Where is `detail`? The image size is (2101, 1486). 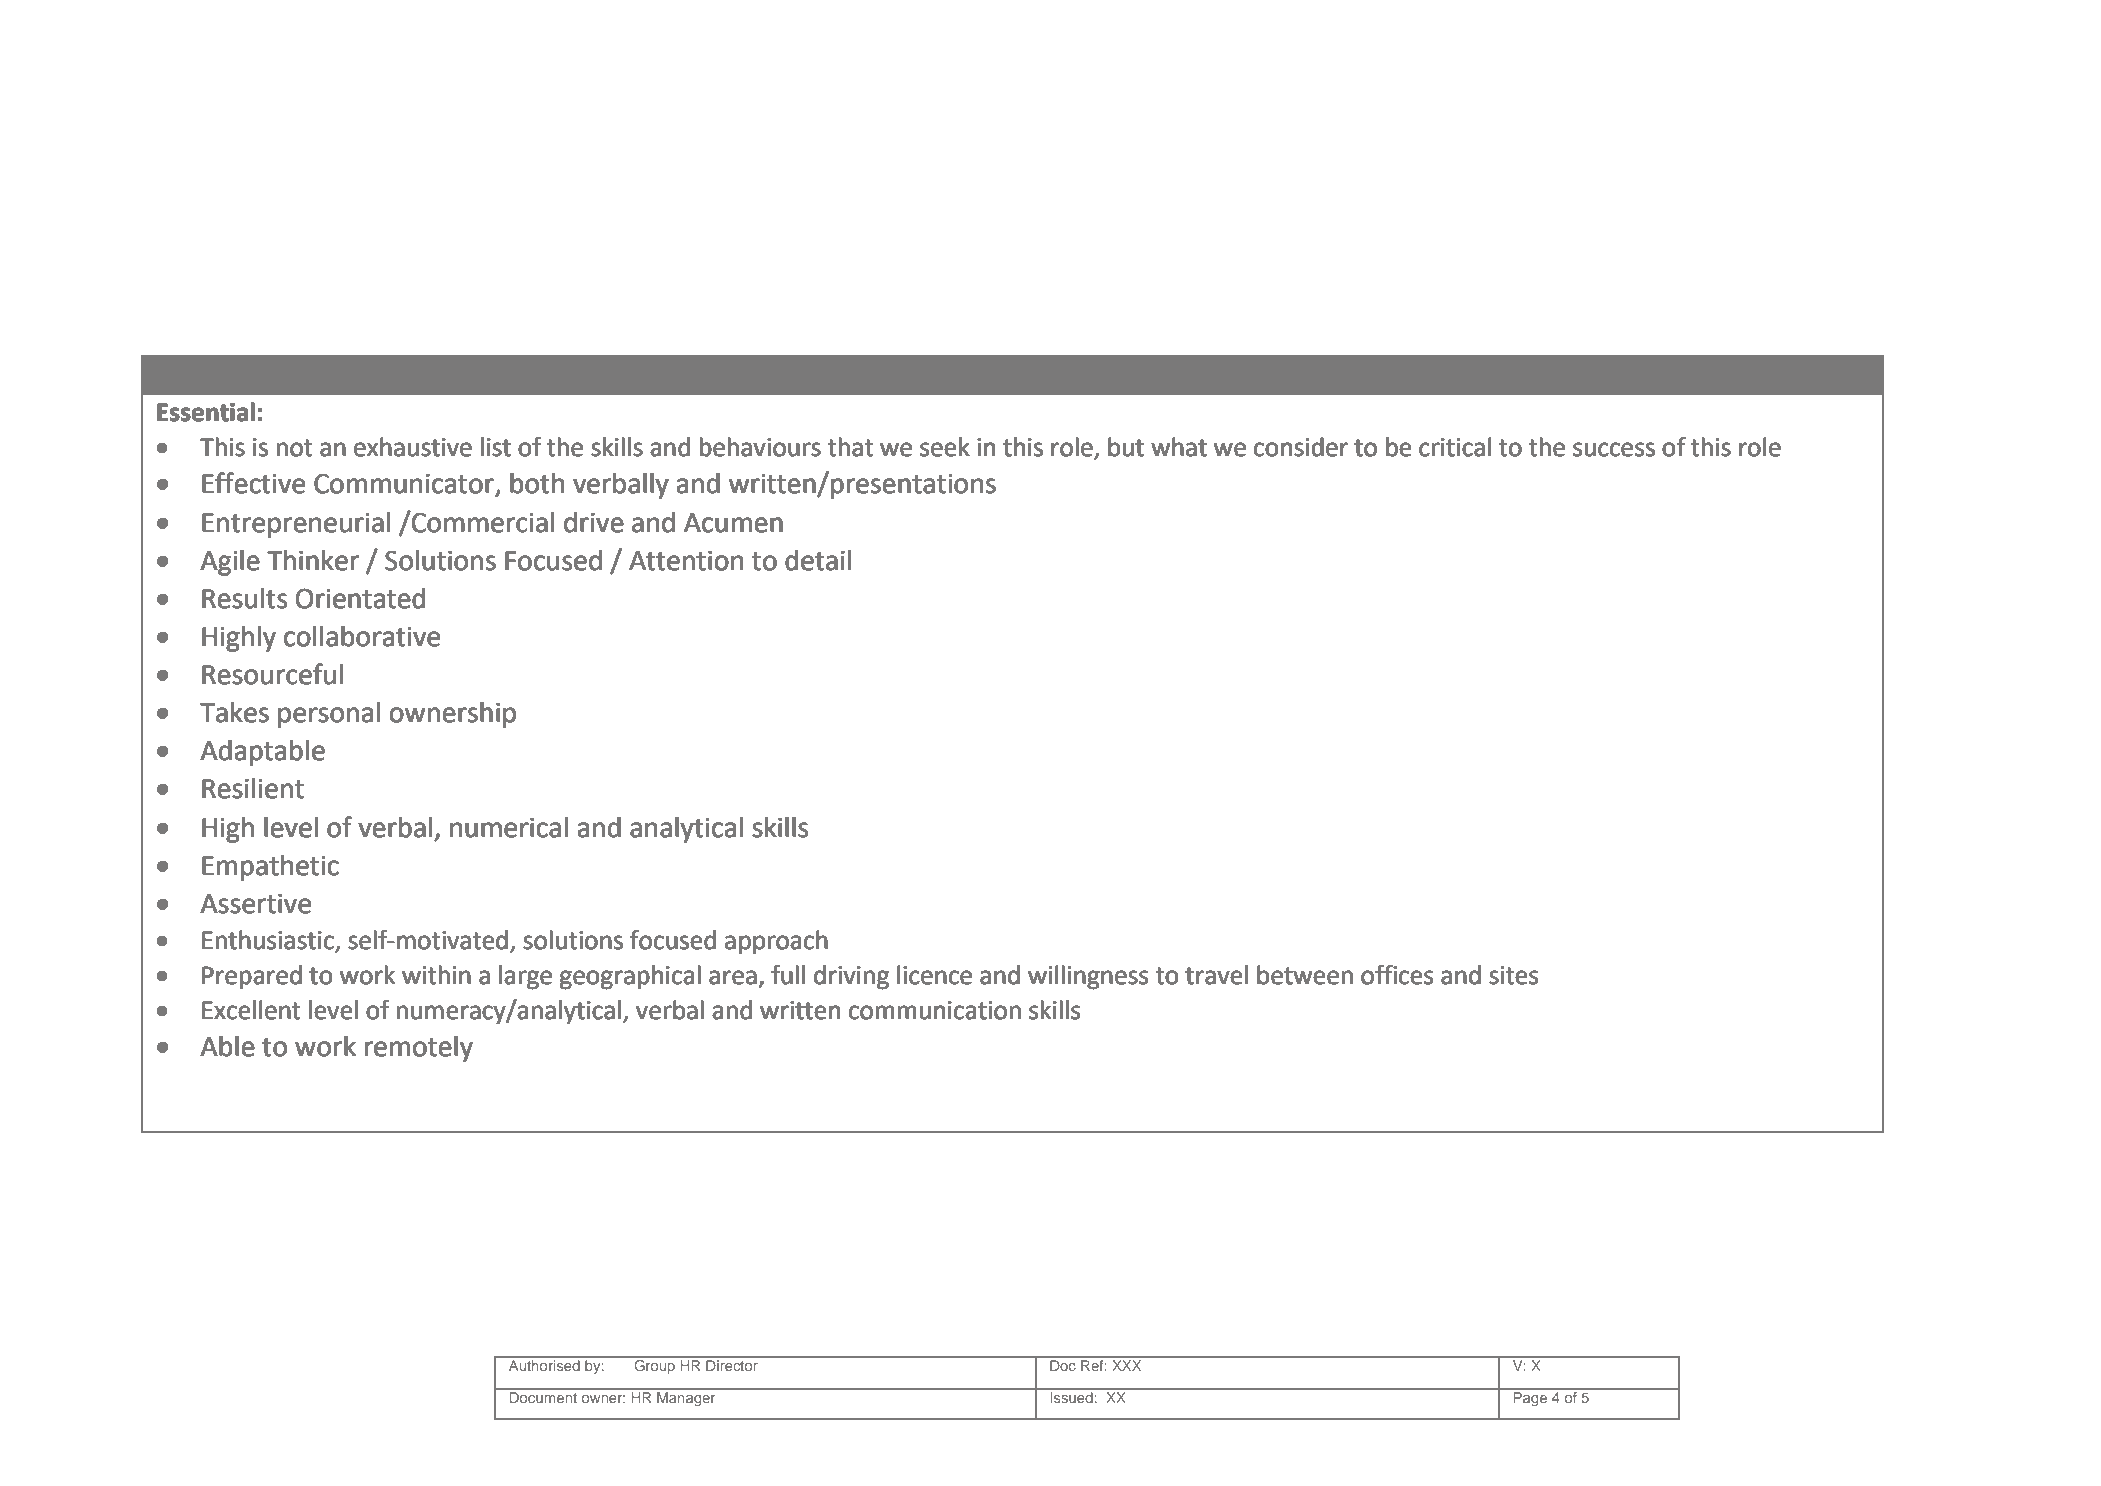
detail is located at coordinates (818, 560).
